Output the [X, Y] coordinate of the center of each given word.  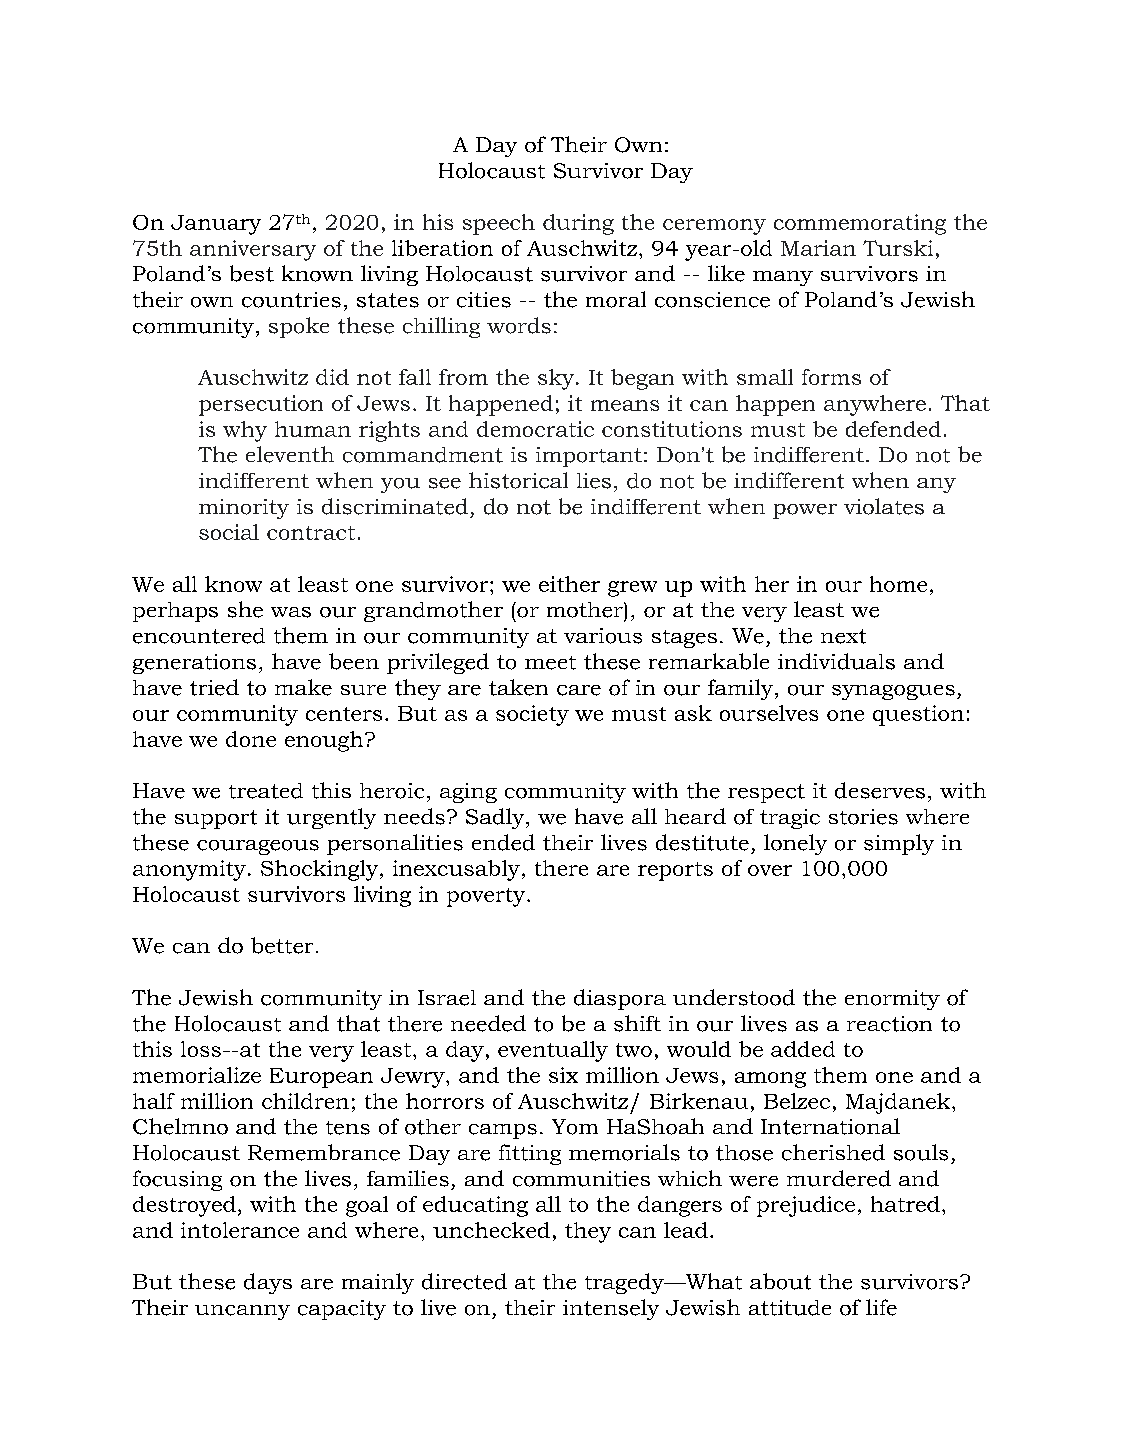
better [282, 945]
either [569, 584]
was [291, 612]
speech [499, 224]
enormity [892, 1000]
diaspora [620, 999]
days [268, 1283]
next [843, 636]
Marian [818, 248]
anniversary [253, 250]
